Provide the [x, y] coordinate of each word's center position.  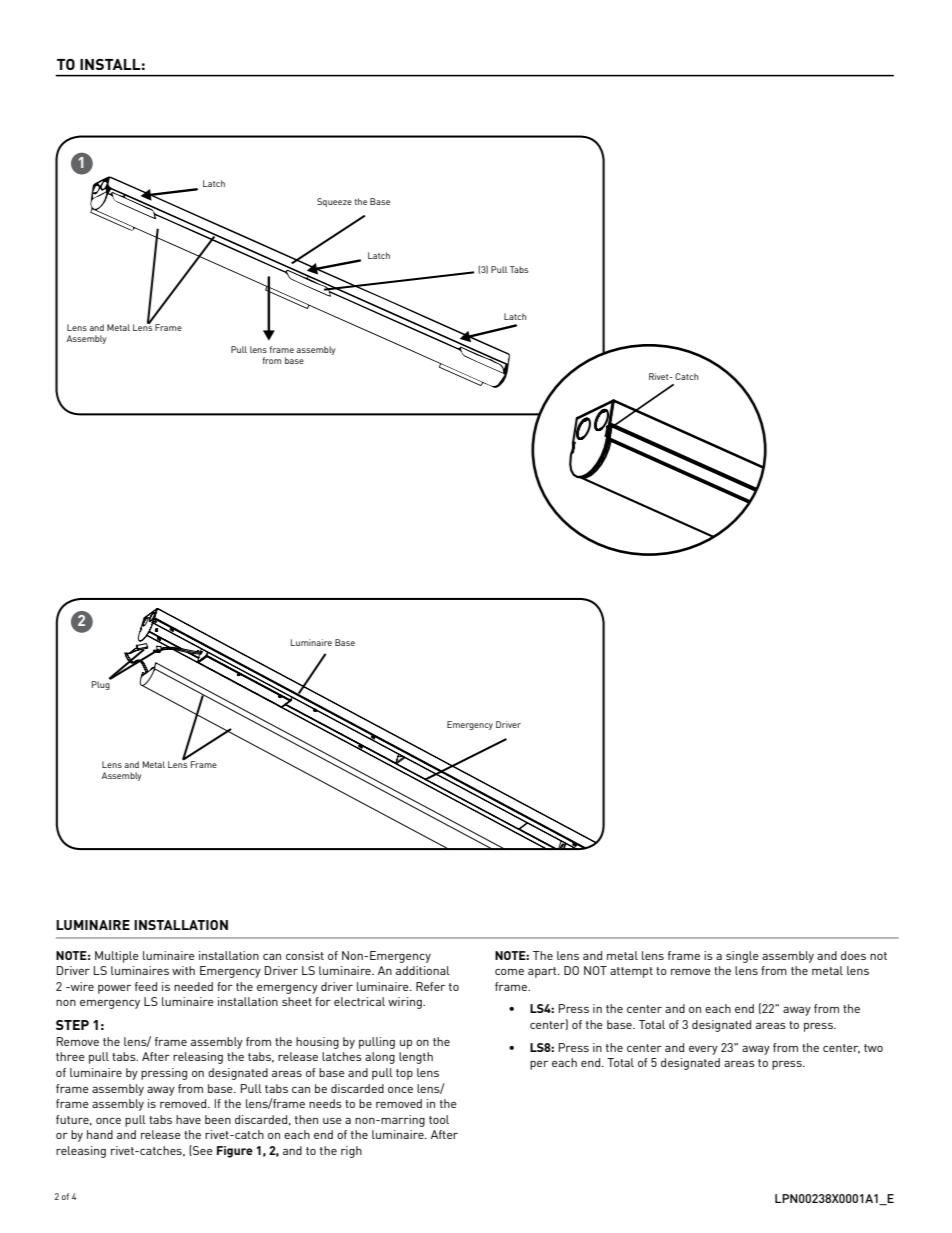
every [703, 1050]
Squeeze [334, 202]
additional [423, 970]
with [183, 970]
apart [543, 972]
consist [305, 955]
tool [439, 1119]
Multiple [117, 957]
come [509, 972]
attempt [631, 972]
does [853, 955]
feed [146, 986]
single [742, 957]
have [188, 1119]
